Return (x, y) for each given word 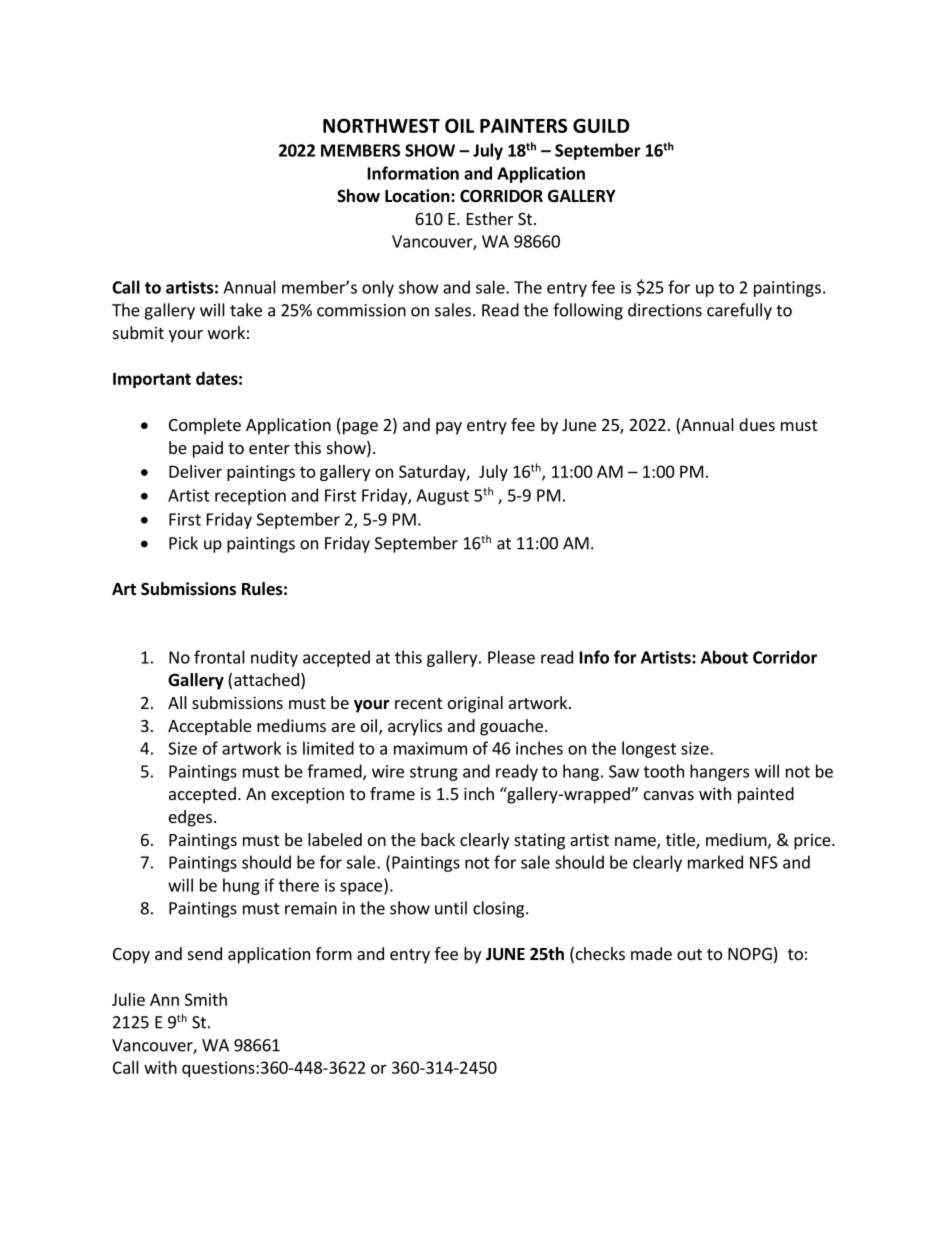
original (475, 704)
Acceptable (210, 727)
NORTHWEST (381, 125)
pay (449, 428)
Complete (205, 426)
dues (757, 424)
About (724, 657)
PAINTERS (523, 125)
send (205, 953)
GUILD (601, 125)
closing (500, 909)
